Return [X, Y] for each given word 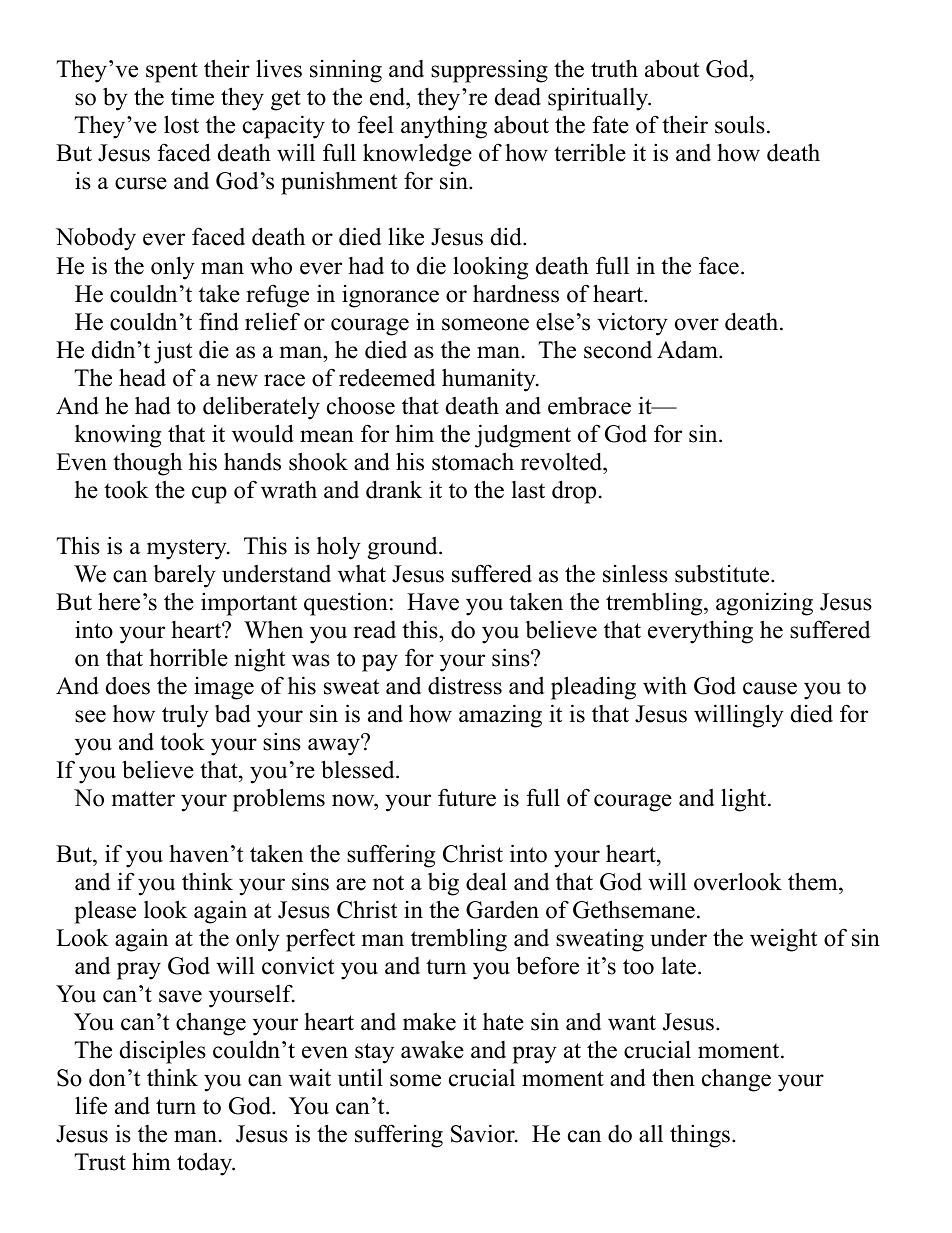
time [192, 97]
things [700, 1136]
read [374, 630]
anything [444, 127]
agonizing [764, 604]
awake [432, 1050]
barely [184, 576]
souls [740, 124]
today [206, 1164]
